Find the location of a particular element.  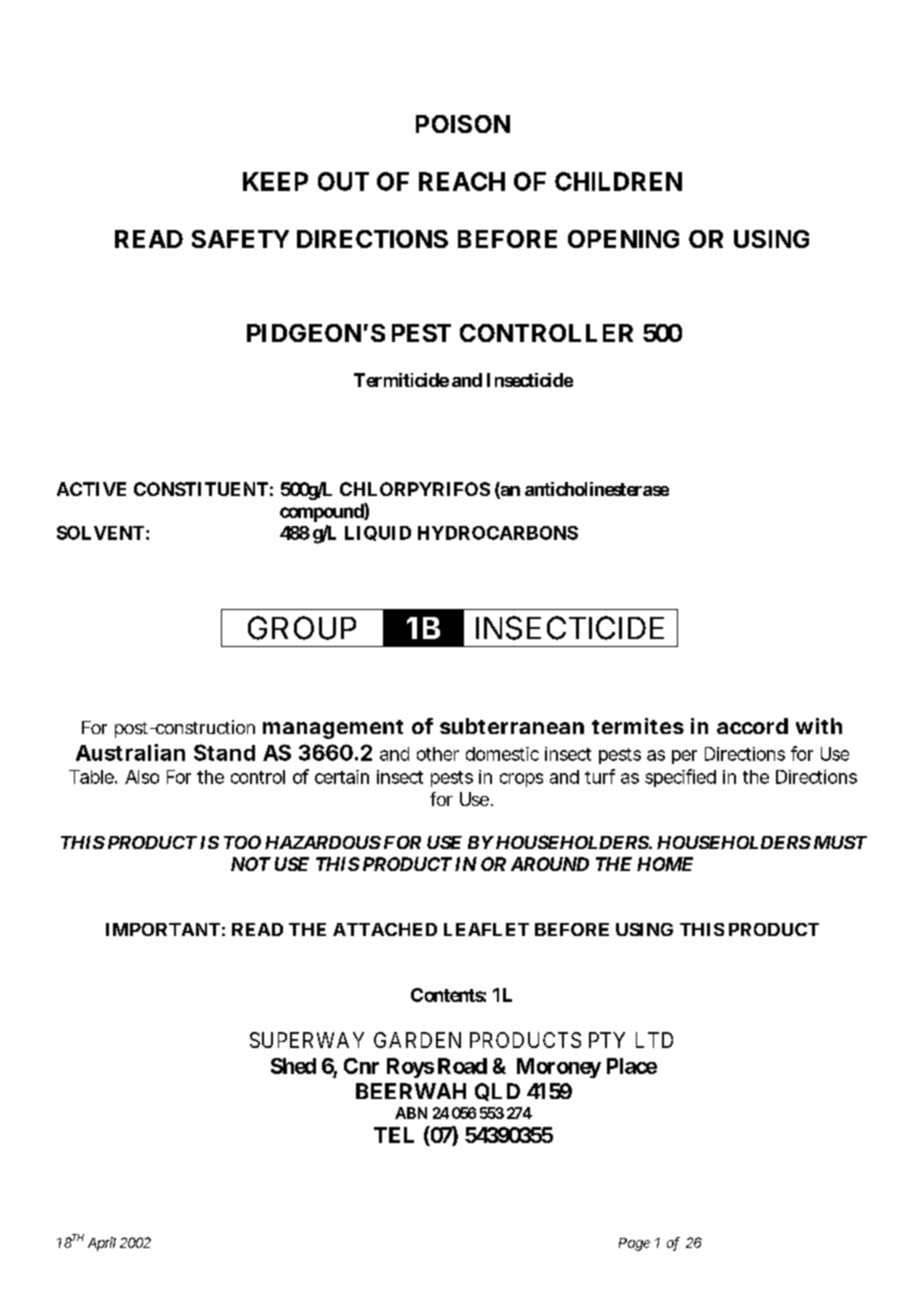

REACH is located at coordinates (462, 181).
